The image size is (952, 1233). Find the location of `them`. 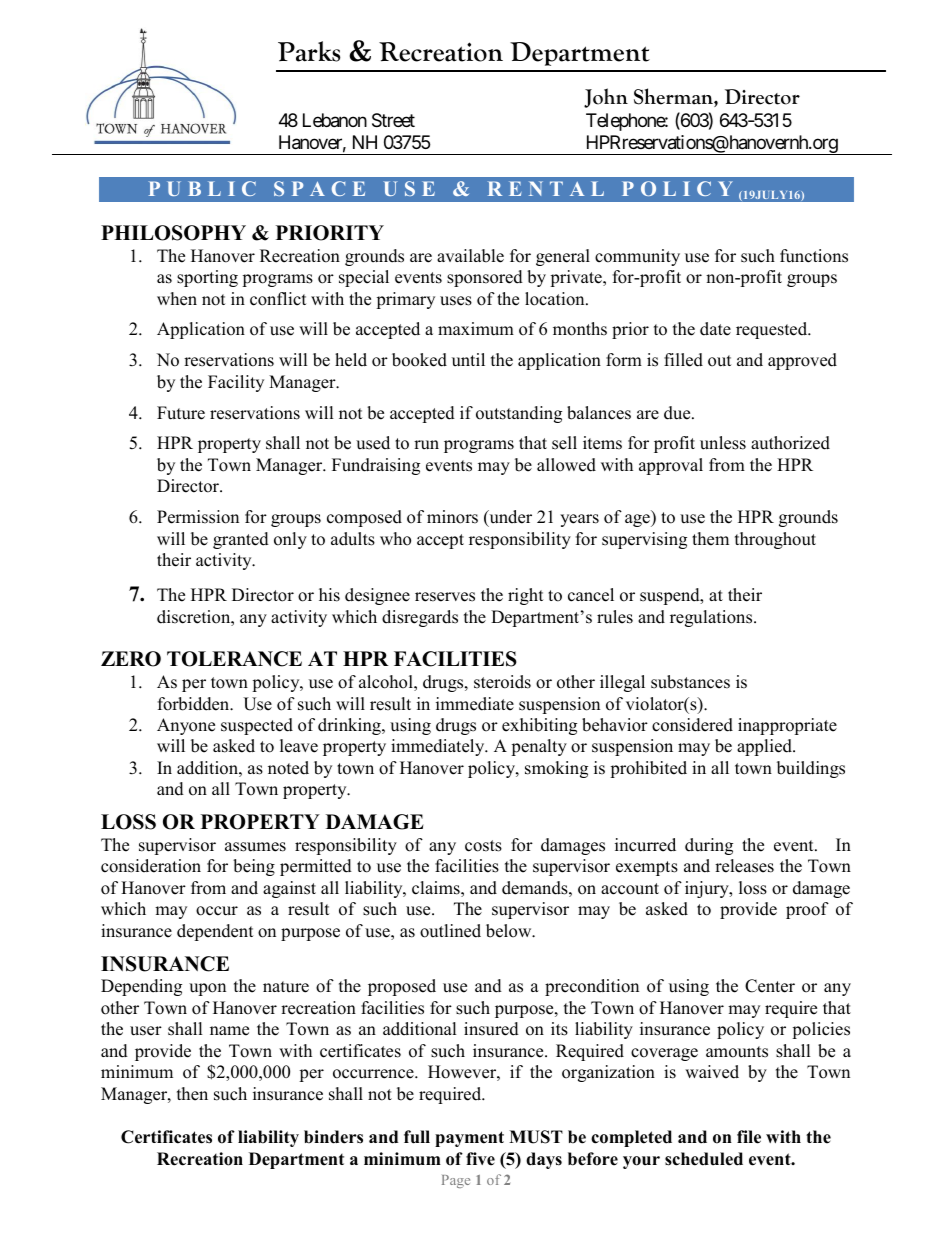

them is located at coordinates (710, 539).
